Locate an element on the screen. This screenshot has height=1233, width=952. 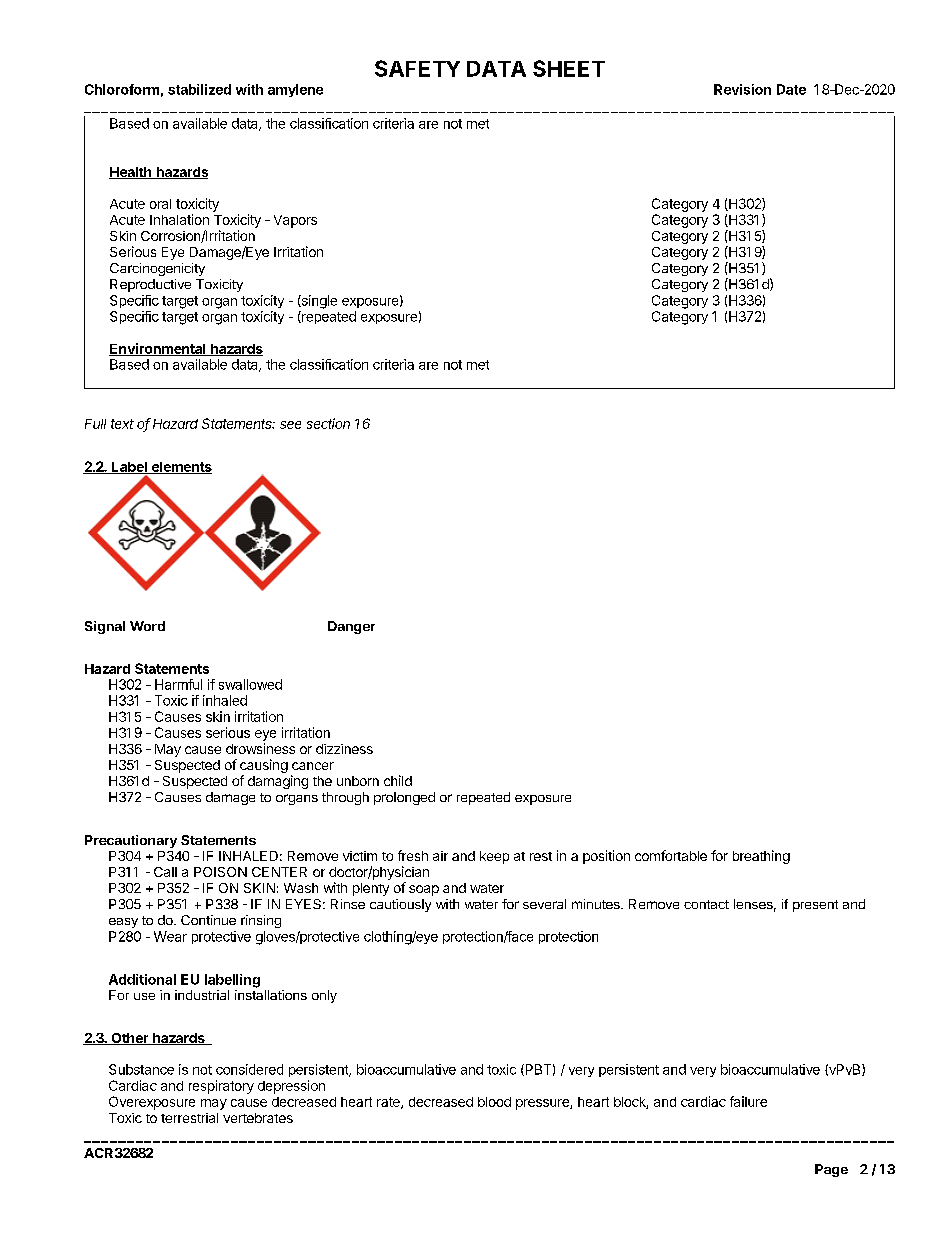
Date is located at coordinates (791, 89).
